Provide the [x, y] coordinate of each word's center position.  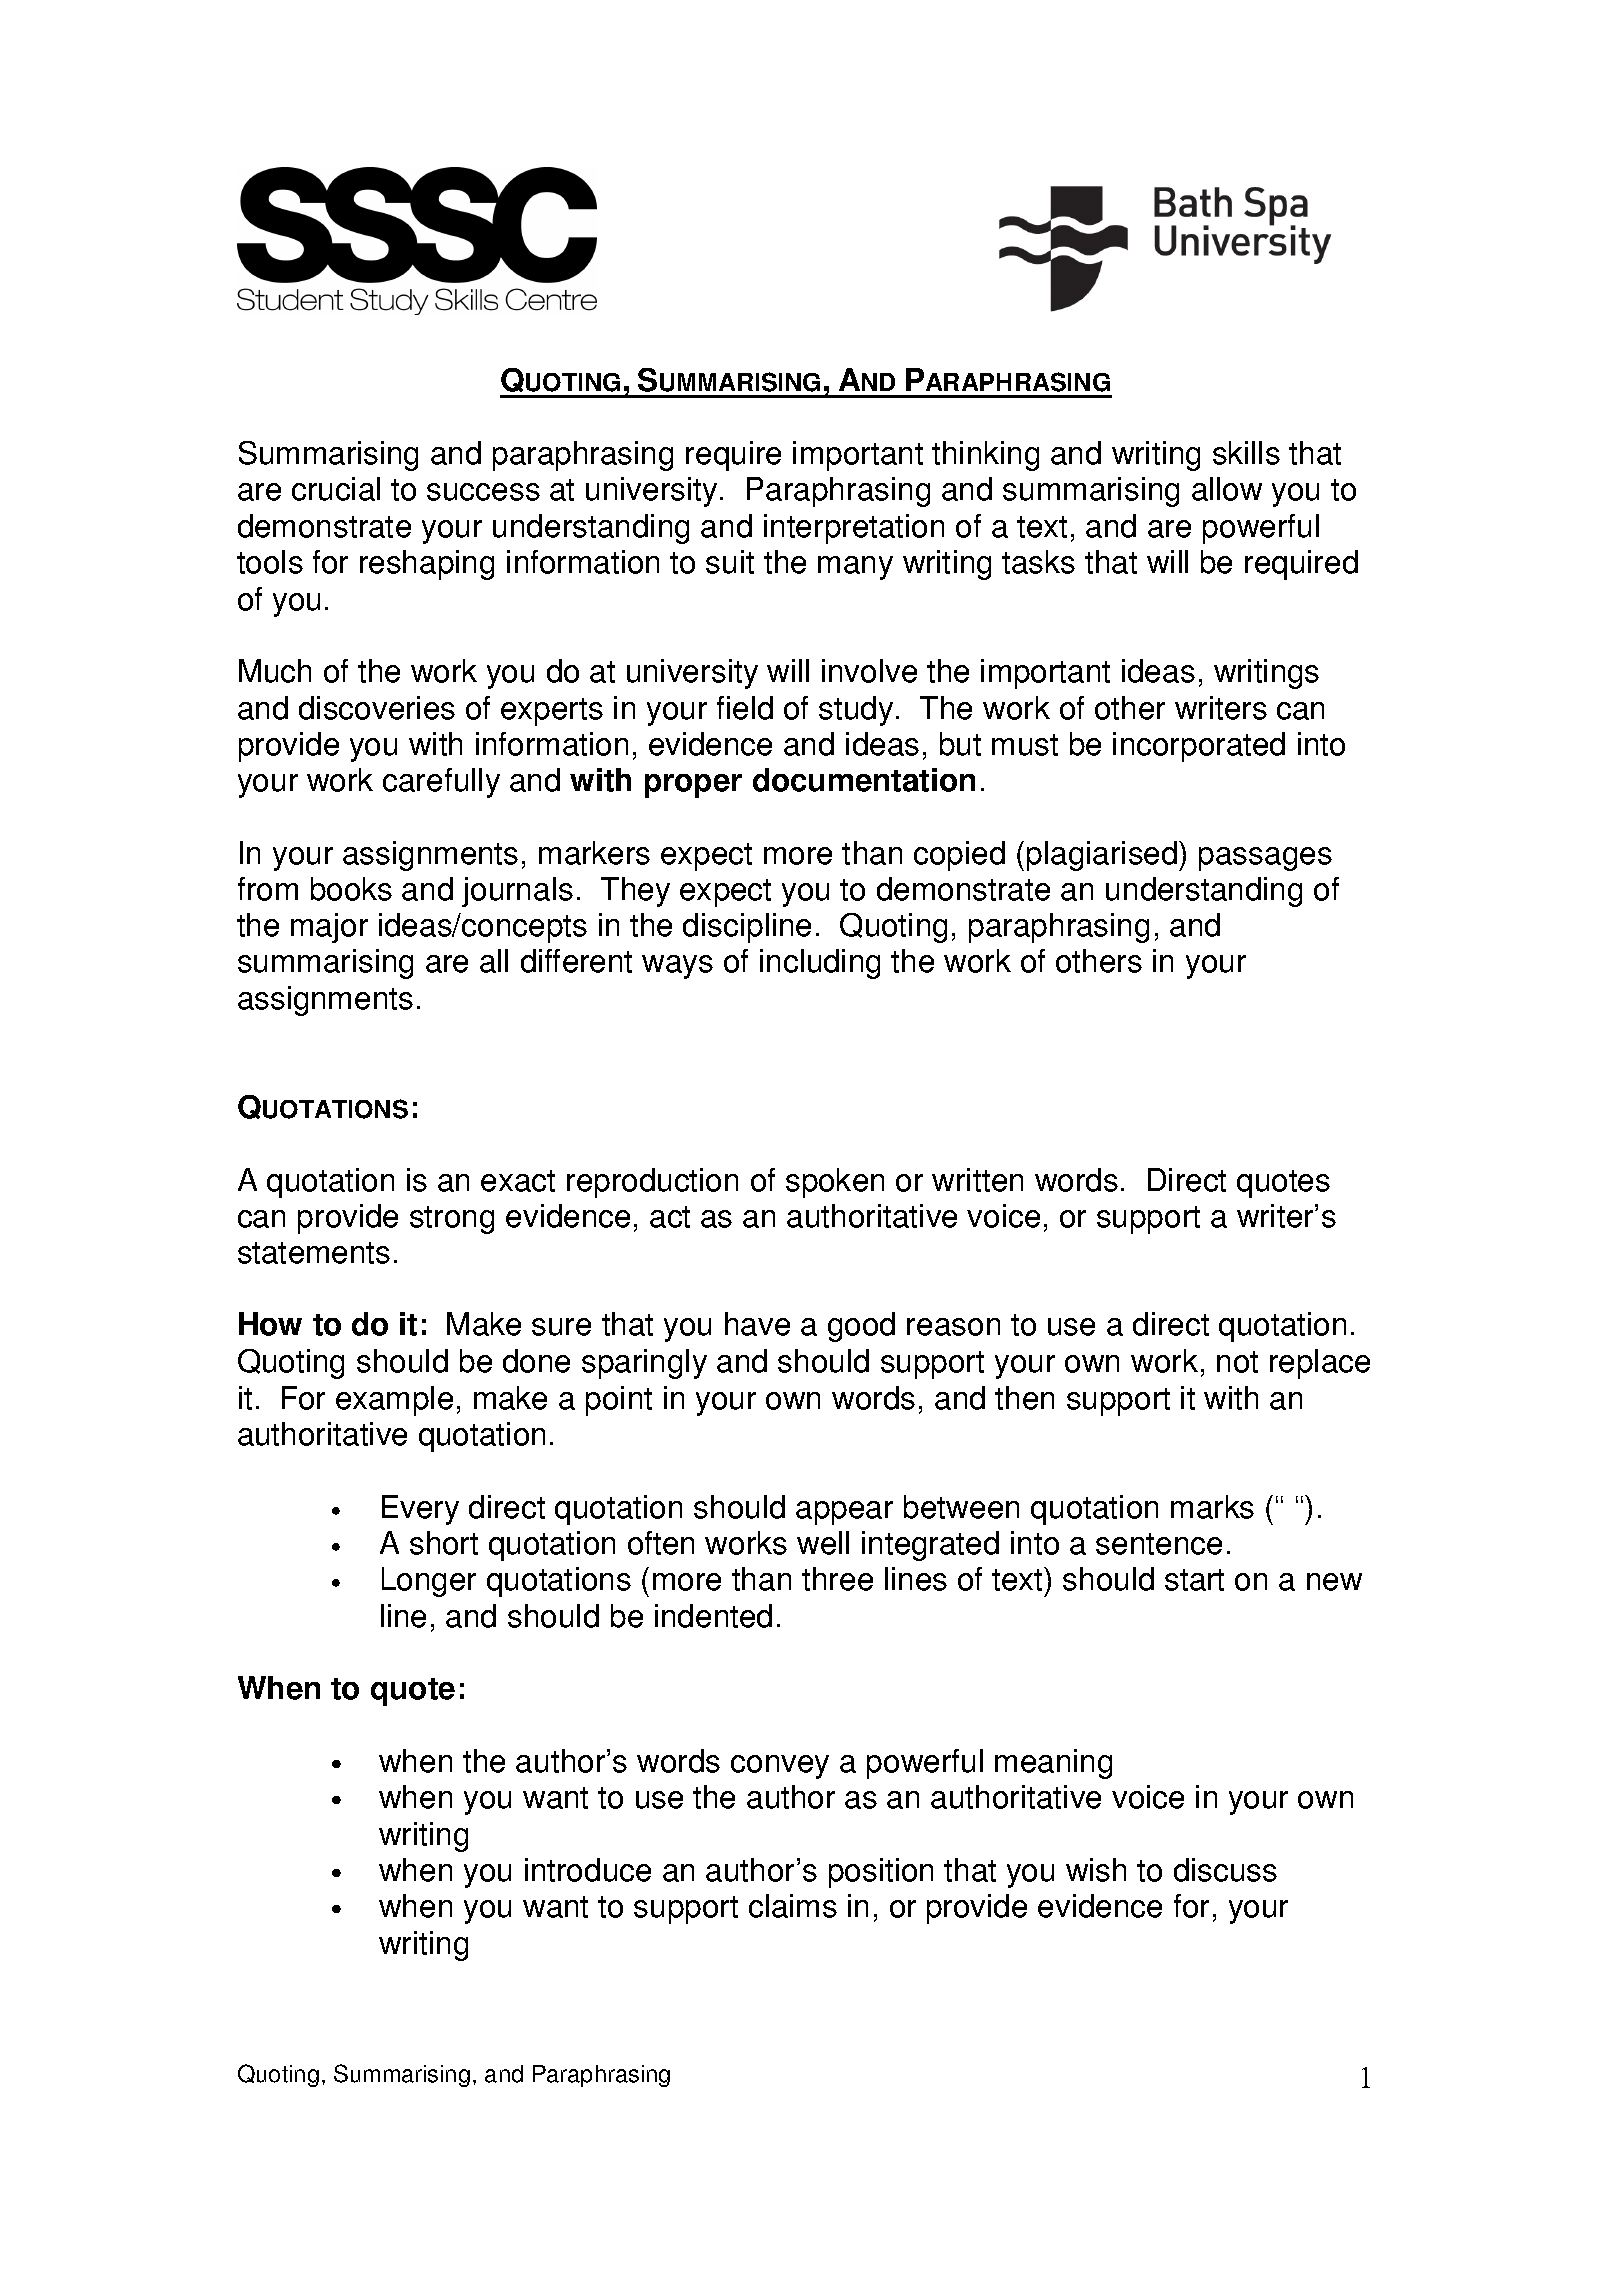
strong [452, 1220]
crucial [336, 489]
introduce [588, 1870]
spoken [835, 1183]
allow [1227, 489]
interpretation [854, 529]
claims [793, 1906]
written [977, 1180]
